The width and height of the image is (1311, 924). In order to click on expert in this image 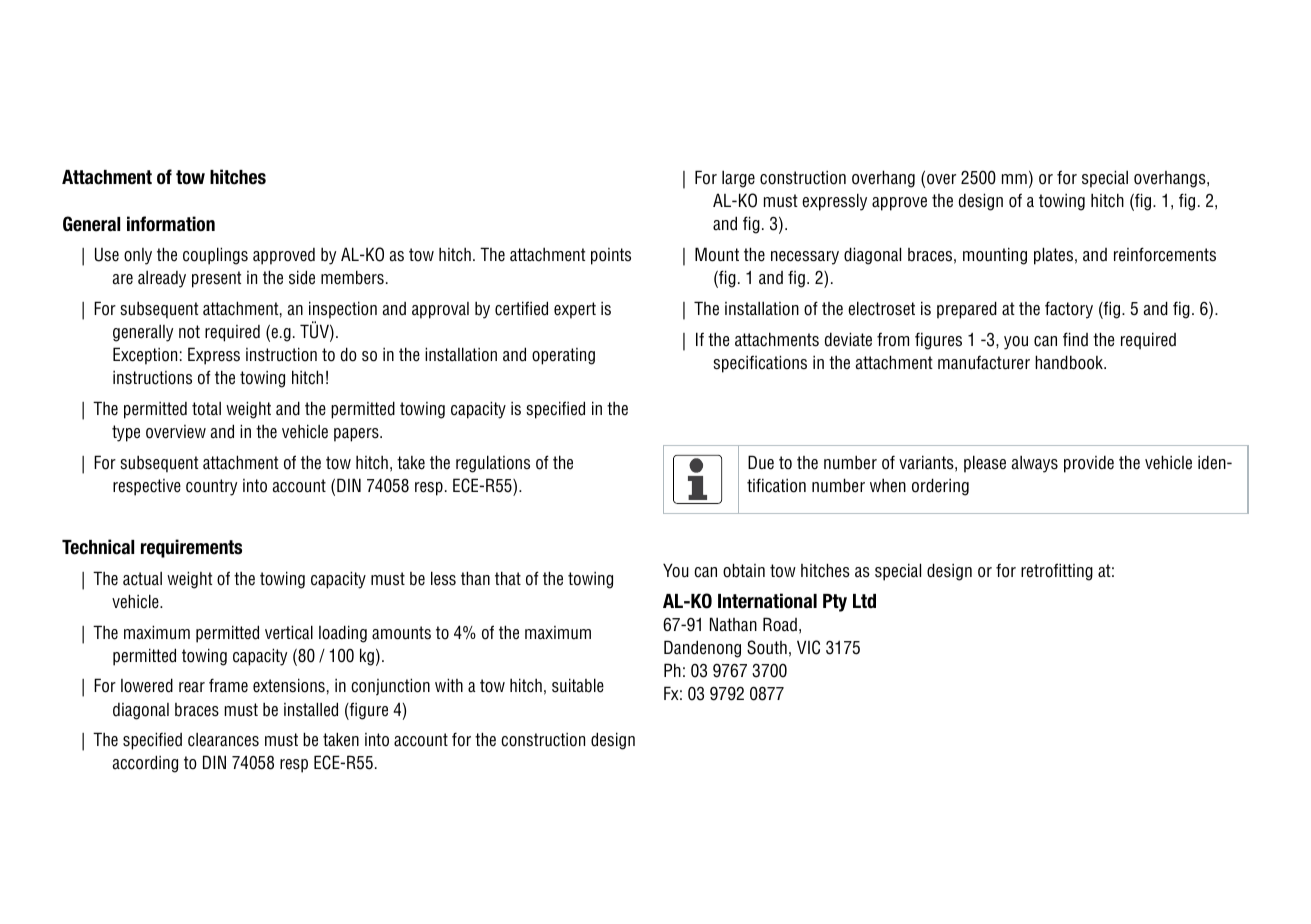, I will do `click(575, 310)`.
